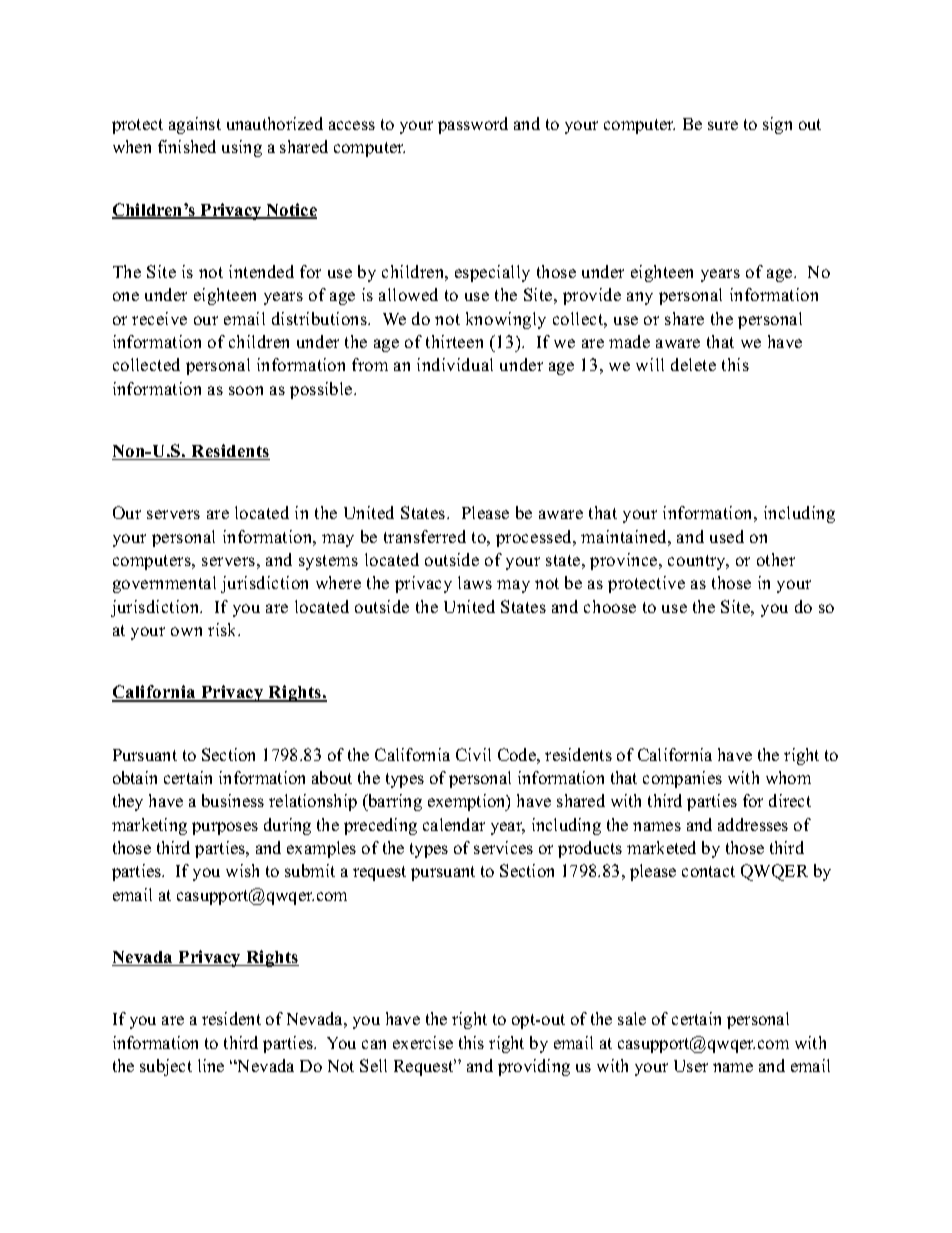 Image resolution: width=952 pixels, height=1233 pixels. Describe the element at coordinates (164, 584) in the screenshot. I see `governmental` at that location.
